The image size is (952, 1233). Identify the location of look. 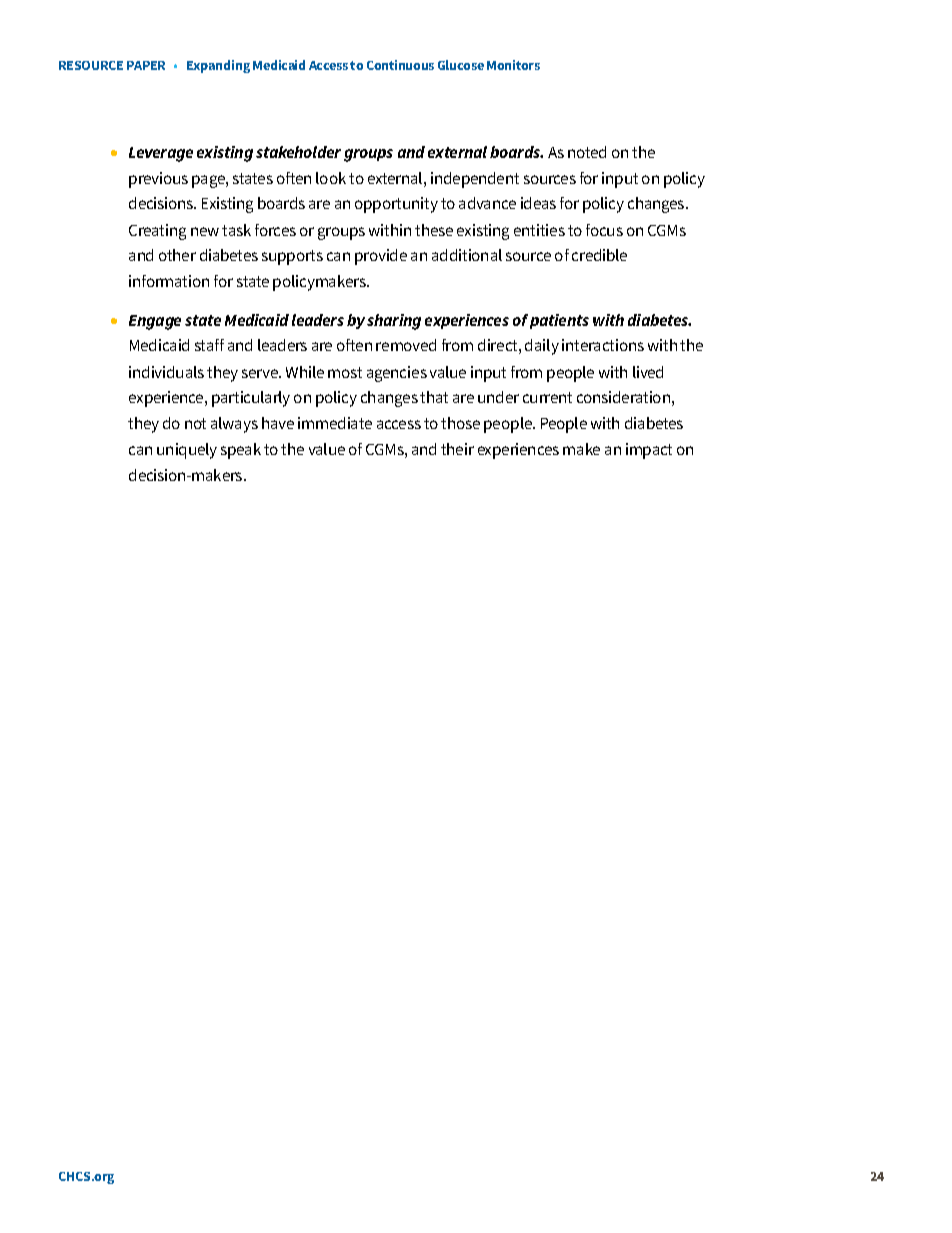
(331, 178).
